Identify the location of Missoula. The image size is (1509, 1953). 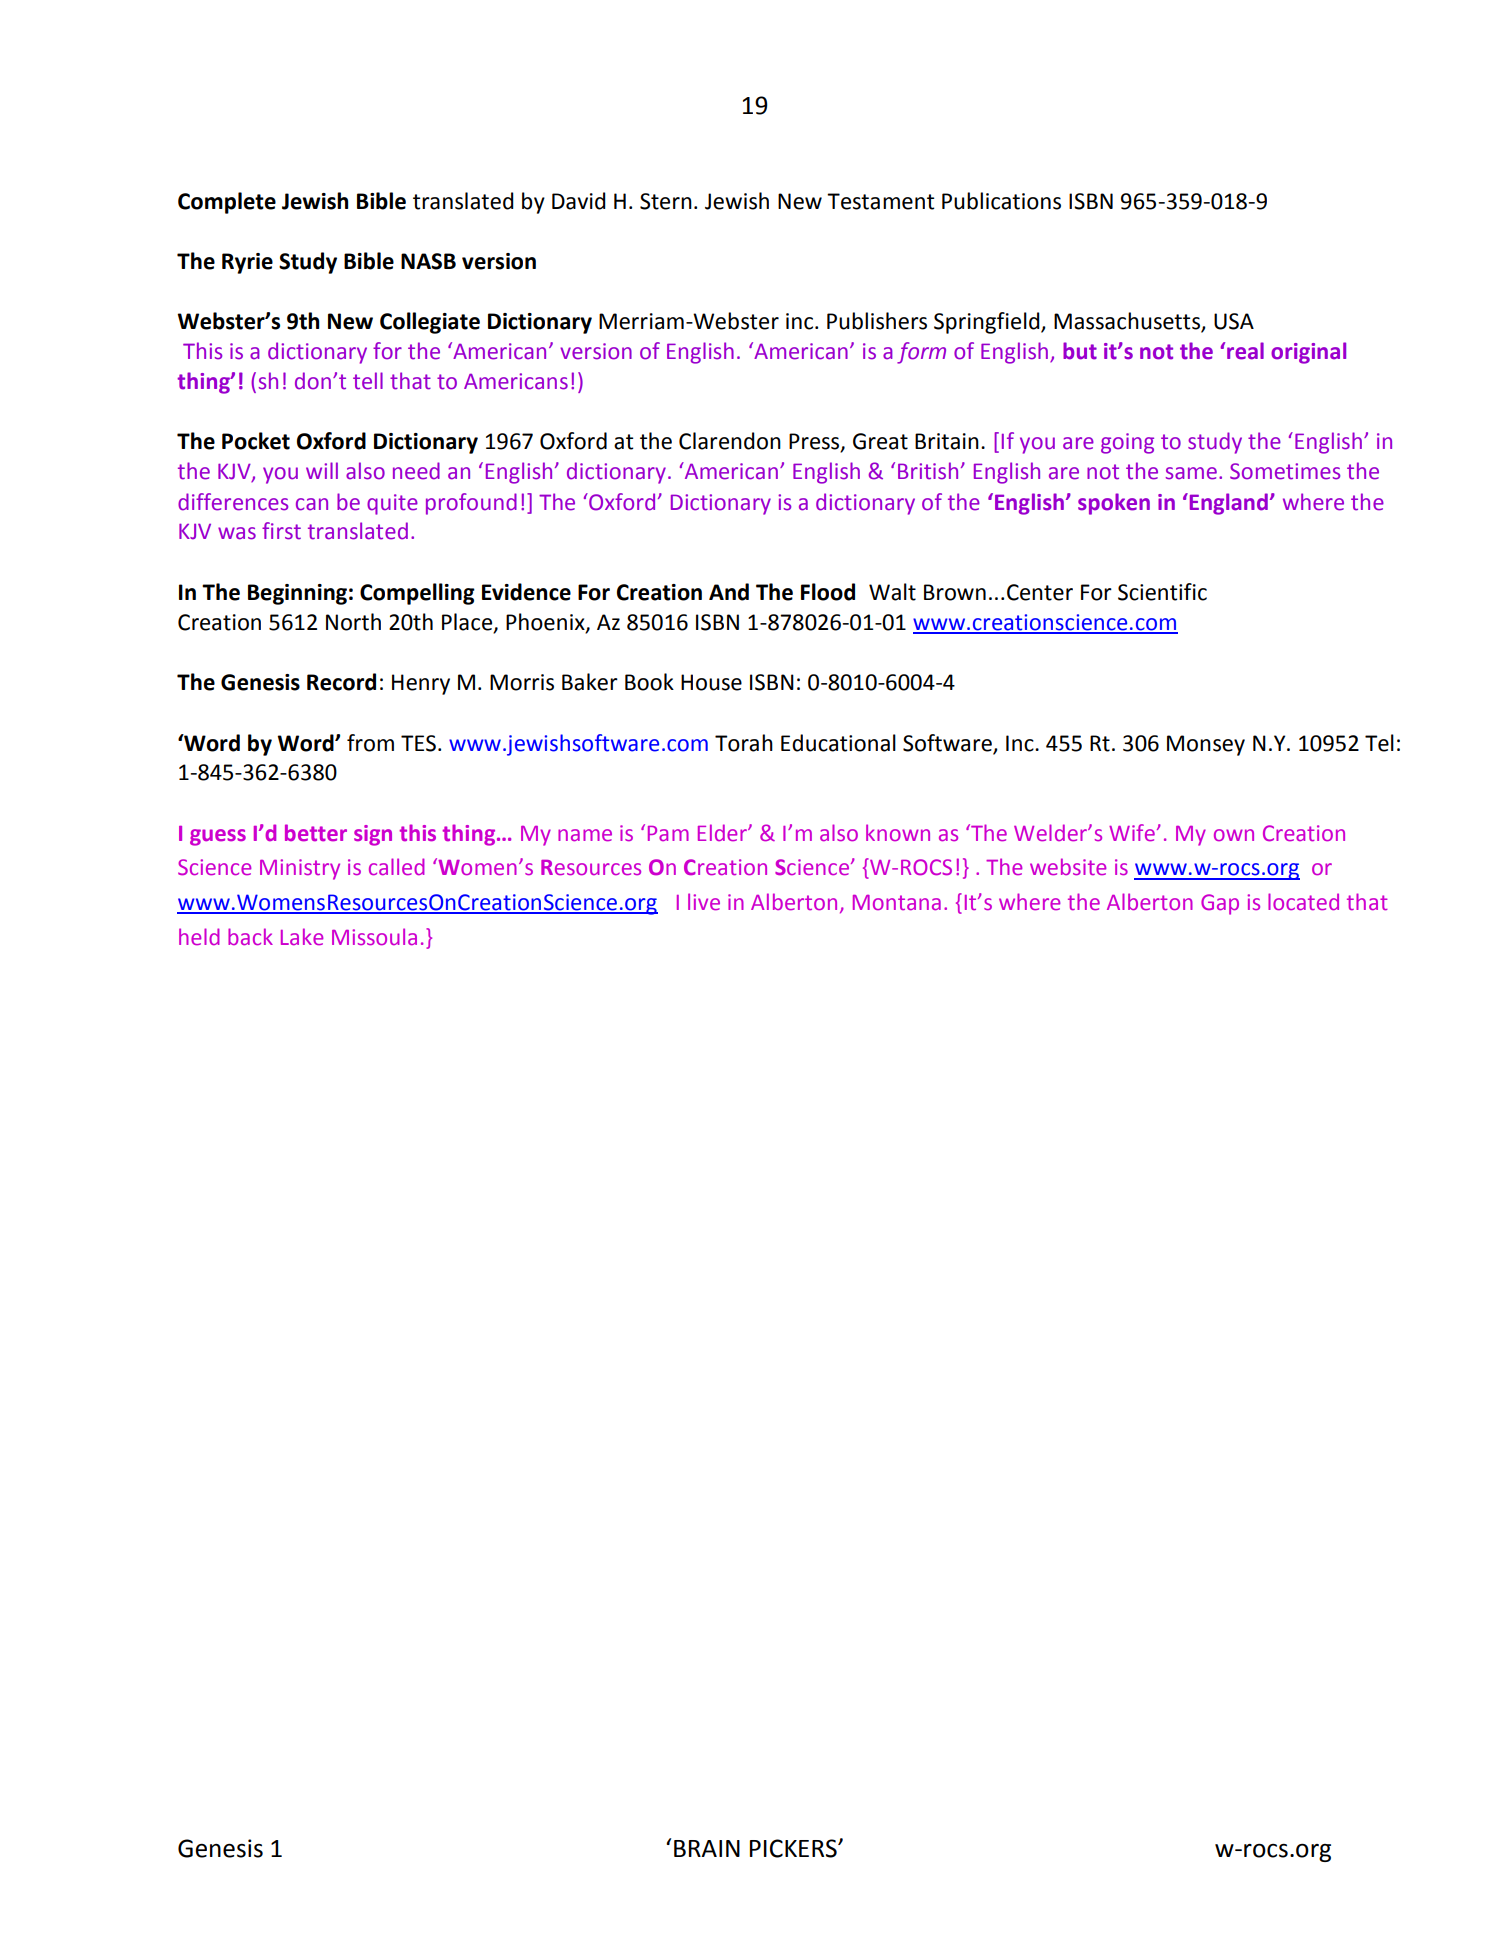
(374, 936).
